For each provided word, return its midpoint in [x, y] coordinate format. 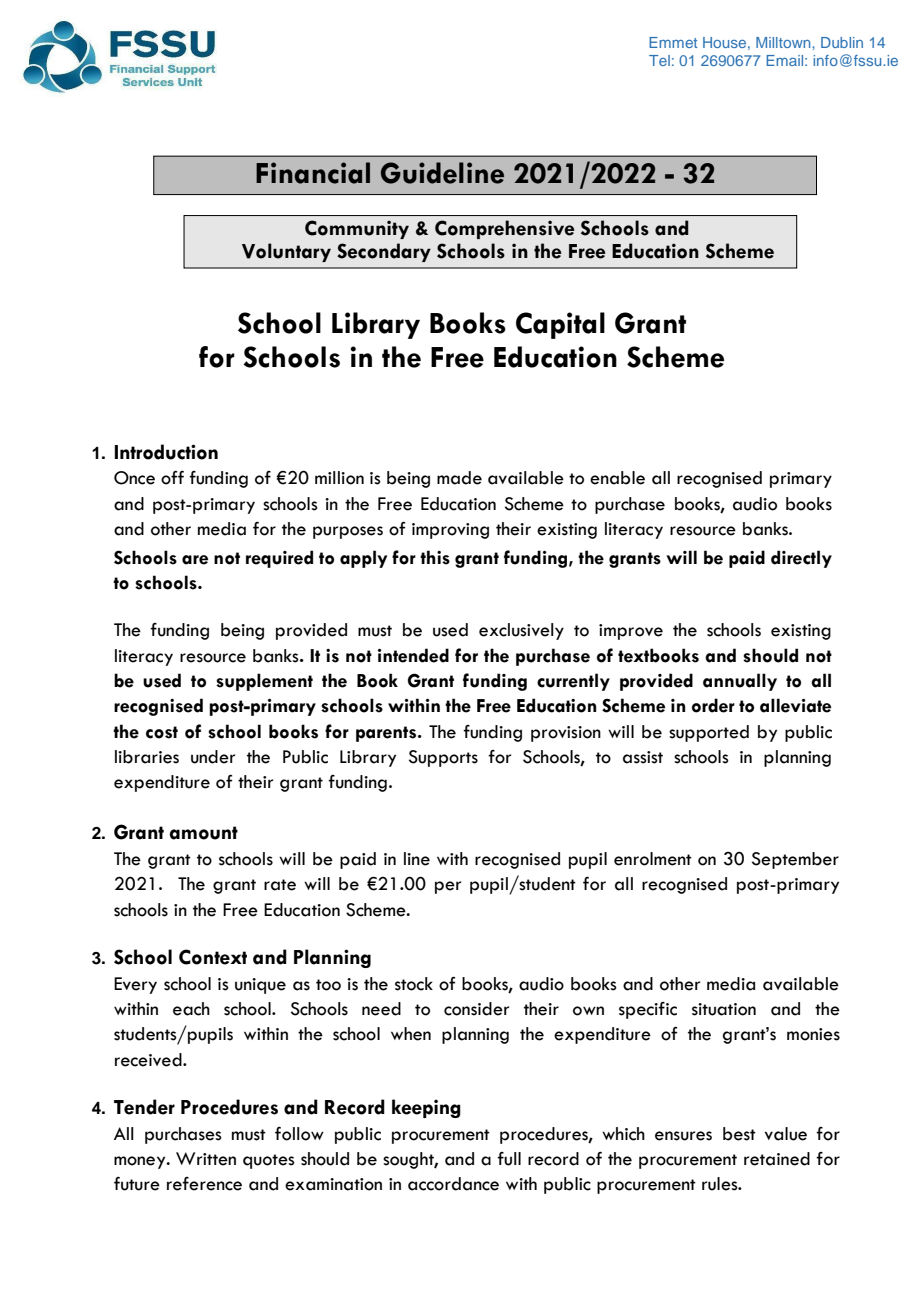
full [509, 1159]
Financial [313, 173]
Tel [659, 60]
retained [777, 1159]
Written [206, 1159]
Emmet [673, 42]
